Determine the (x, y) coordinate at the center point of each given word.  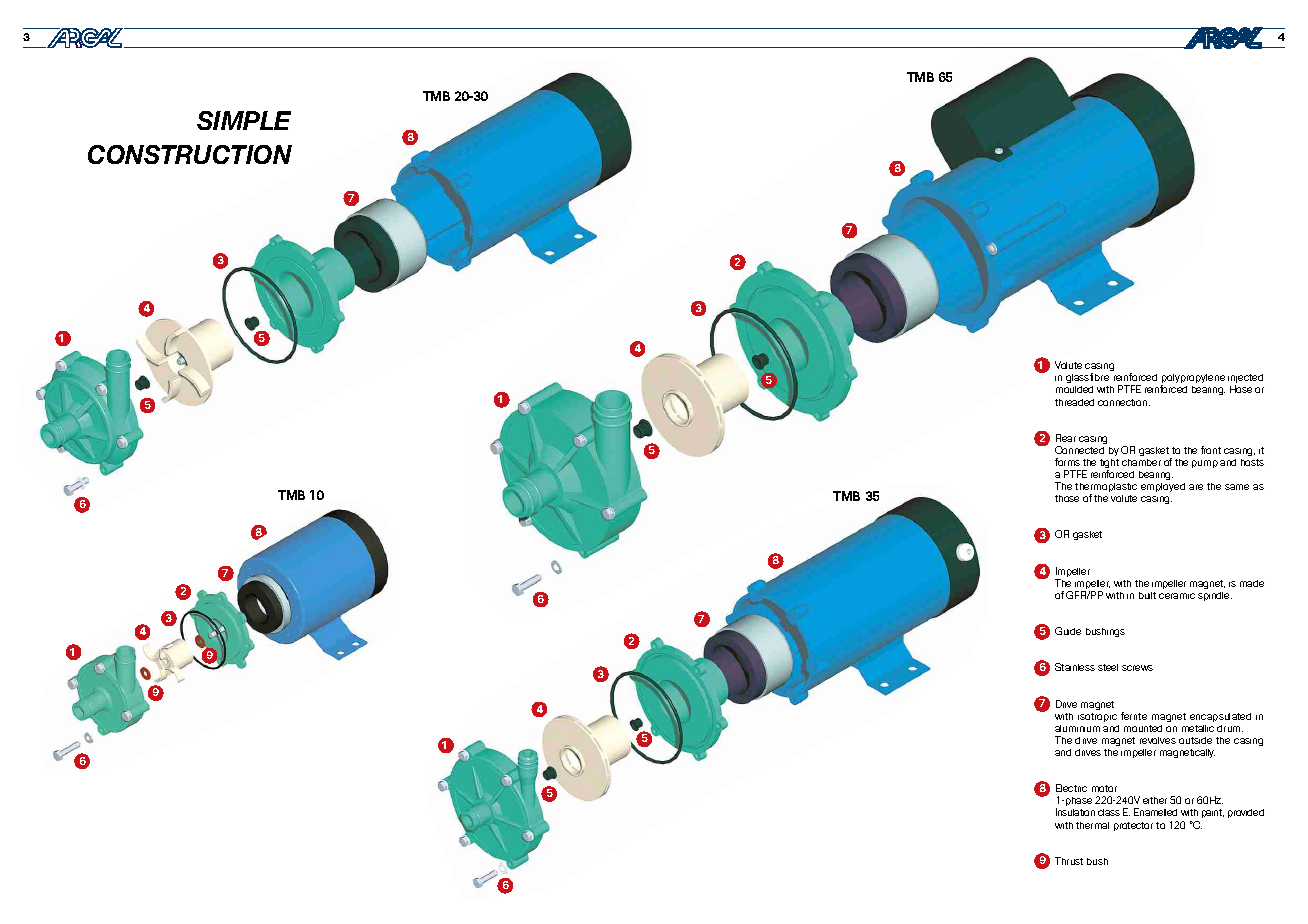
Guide (1068, 631)
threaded (1074, 402)
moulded (1074, 389)
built (1147, 595)
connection (1124, 402)
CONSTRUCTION (190, 154)
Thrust (1069, 861)
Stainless (1075, 667)
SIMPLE (244, 120)
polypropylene (1193, 380)
